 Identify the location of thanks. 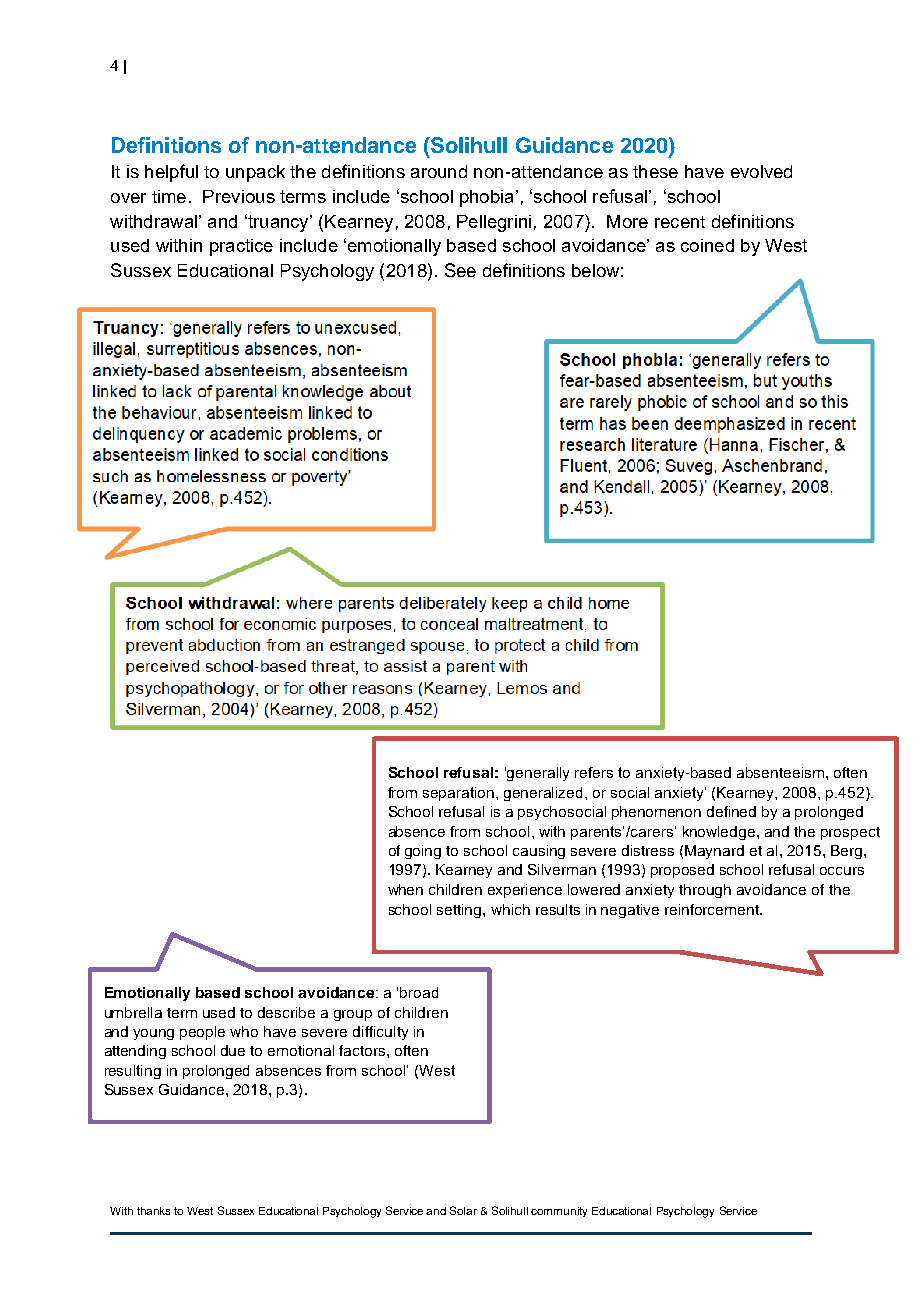
(153, 1211).
